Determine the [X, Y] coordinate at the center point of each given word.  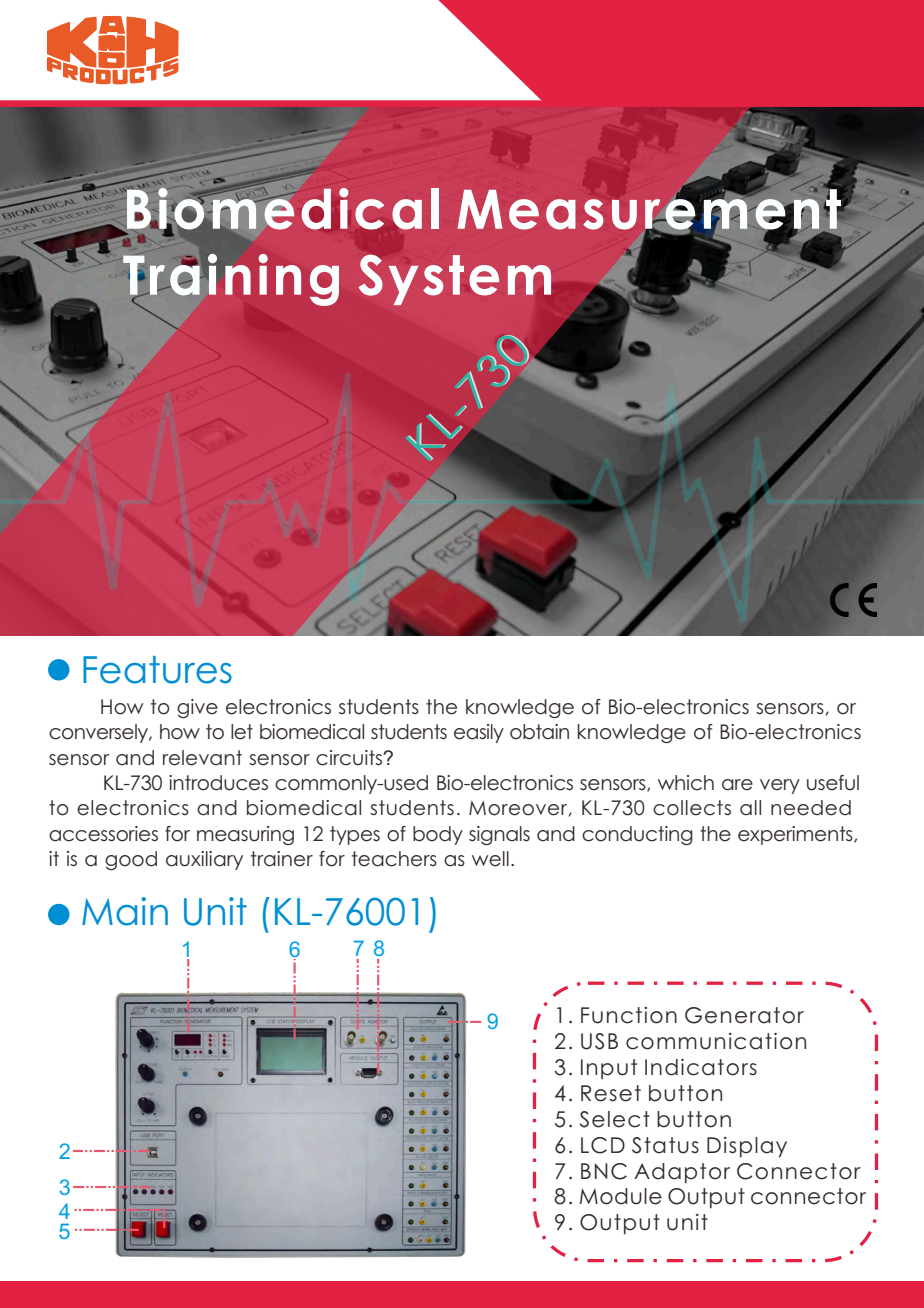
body [438, 835]
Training [231, 281]
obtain [539, 732]
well [490, 859]
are [737, 785]
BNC [604, 1171]
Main [125, 911]
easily [479, 733]
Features [157, 670]
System [455, 280]
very [780, 786]
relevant [202, 758]
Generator [744, 1015]
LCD [603, 1145]
